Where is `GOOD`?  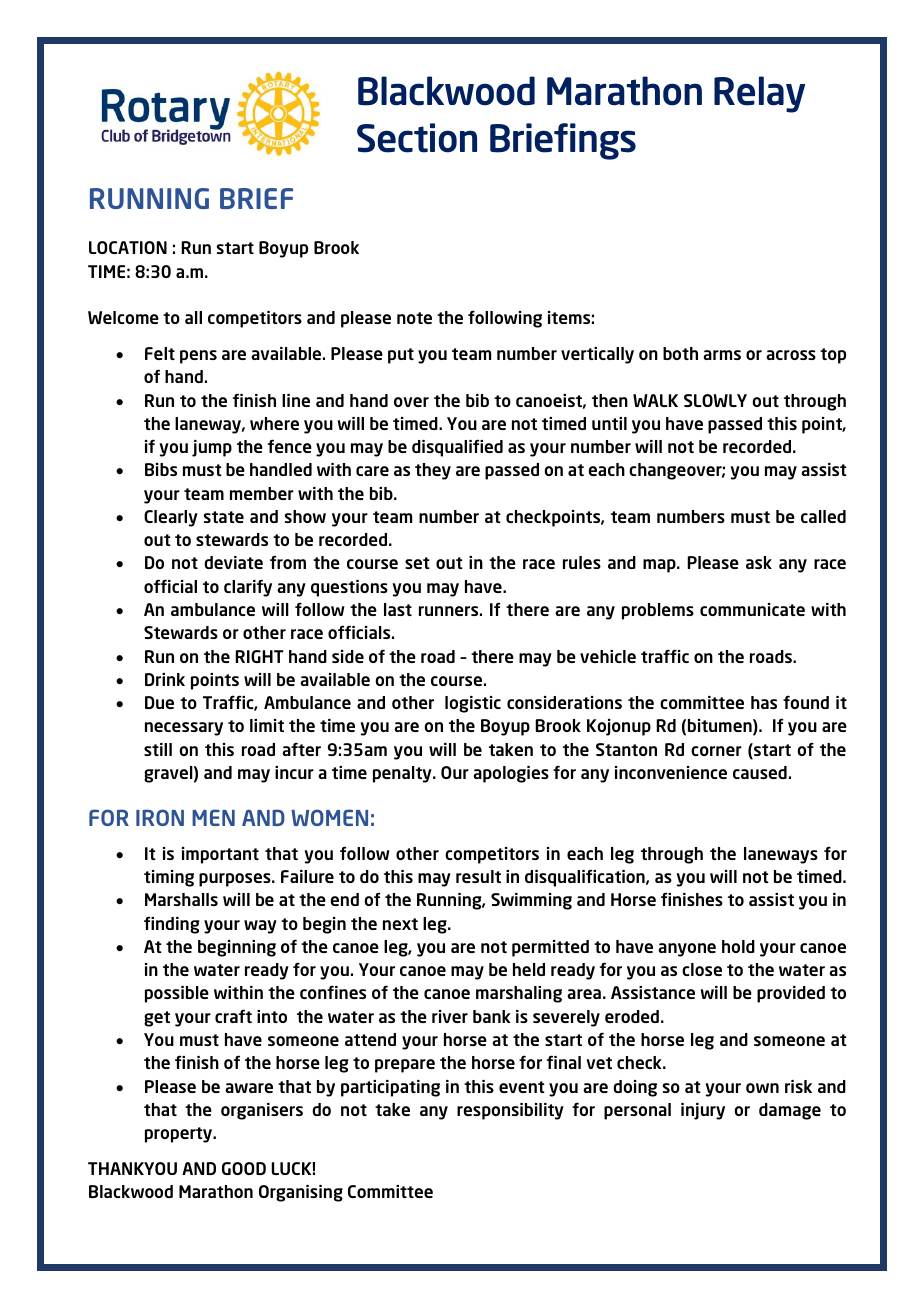 GOOD is located at coordinates (244, 1168).
